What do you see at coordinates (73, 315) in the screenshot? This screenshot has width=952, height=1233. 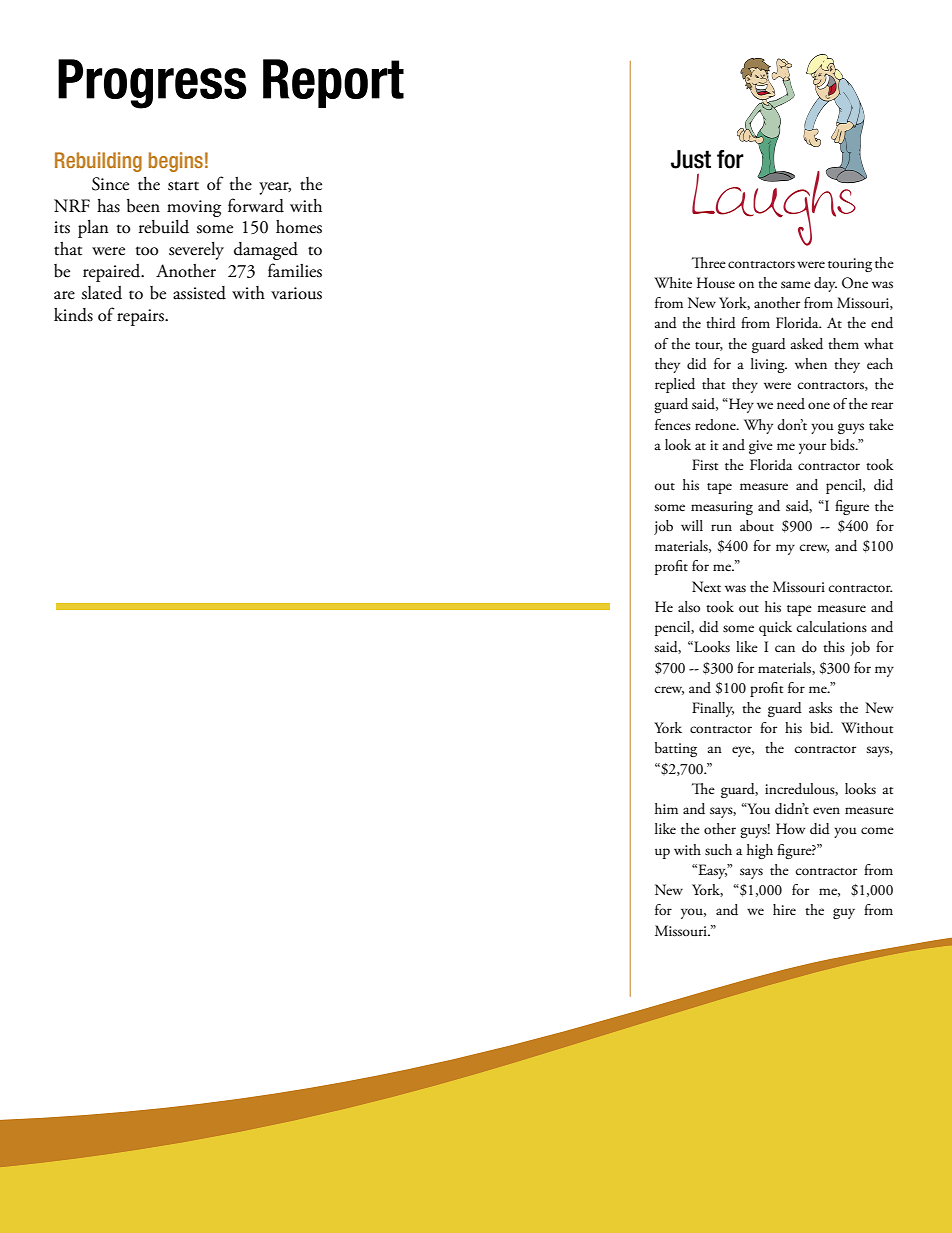 I see `kinds` at bounding box center [73, 315].
